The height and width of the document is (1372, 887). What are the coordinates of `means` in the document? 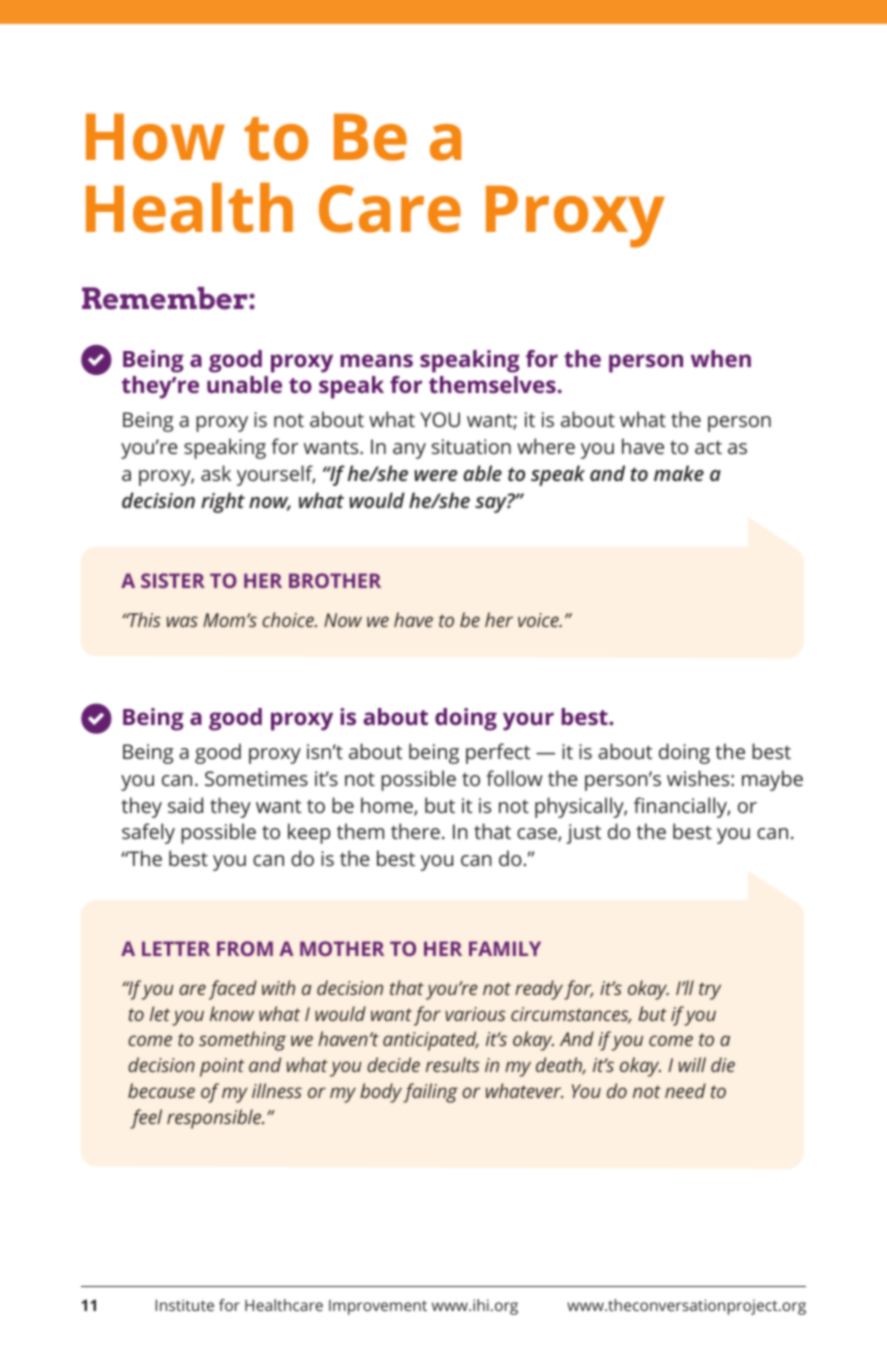 It's located at (377, 360).
